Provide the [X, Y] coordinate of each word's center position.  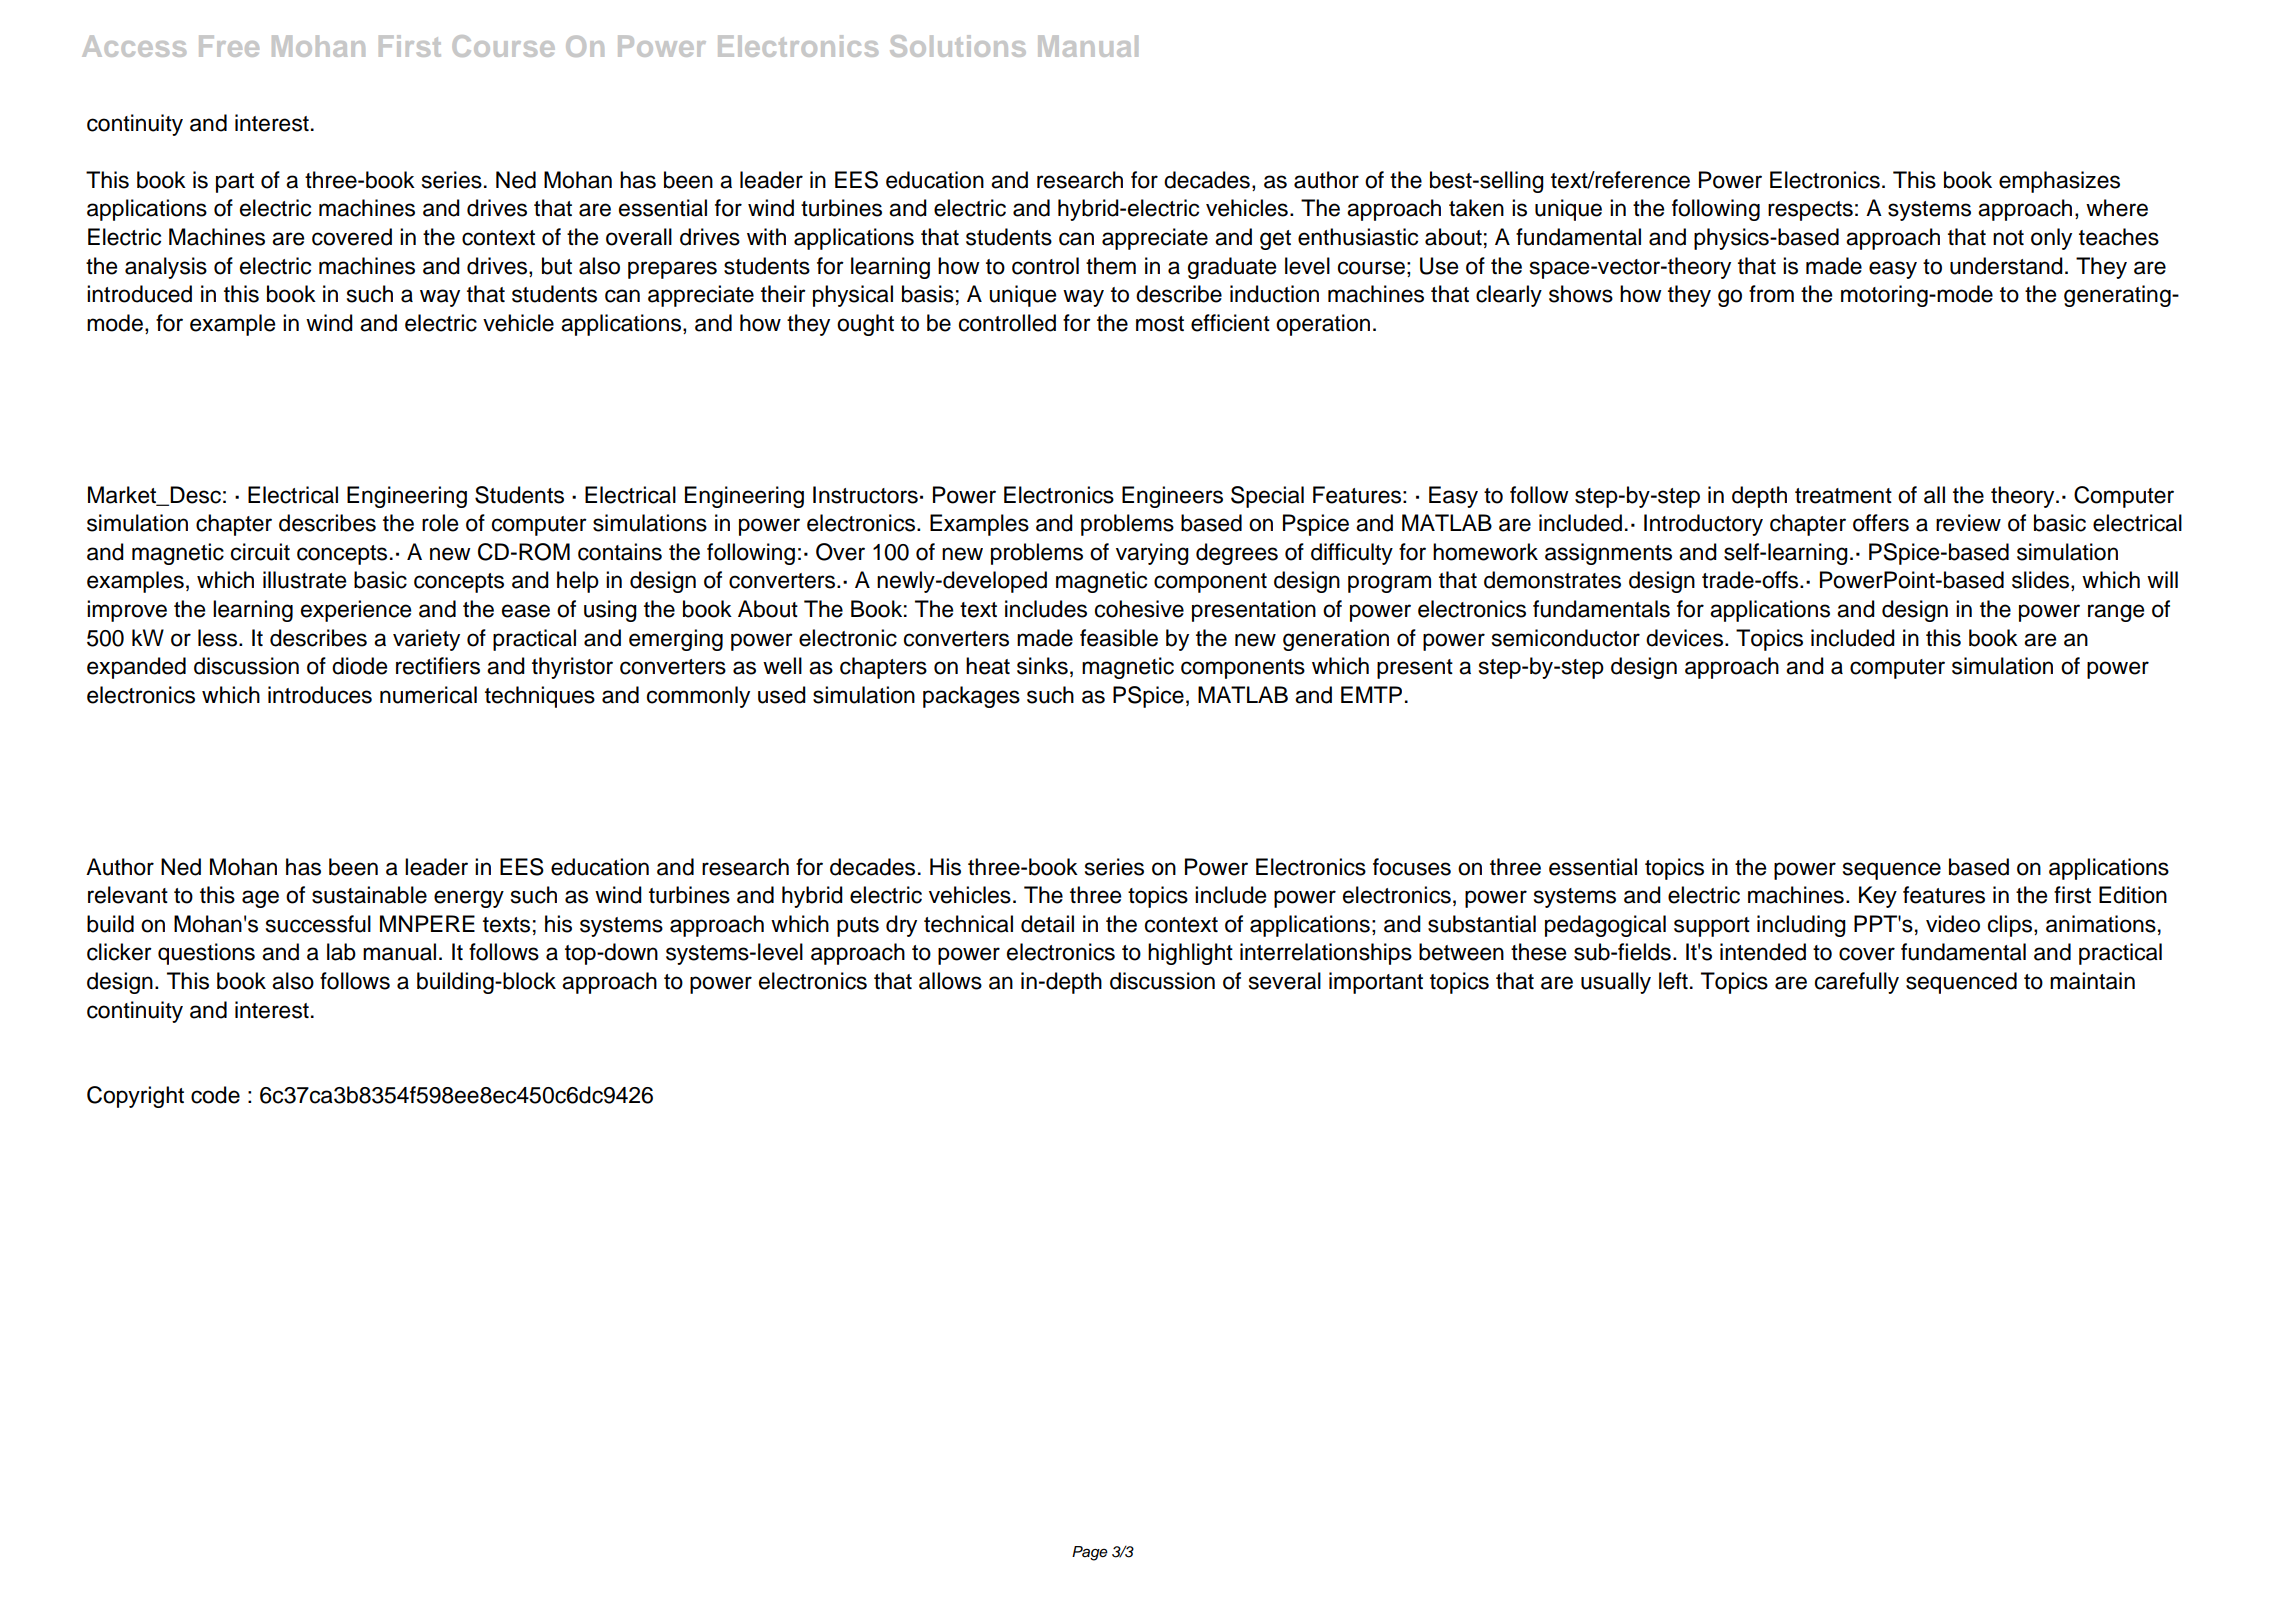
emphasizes [2059, 182]
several [1285, 981]
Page [1090, 1553]
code [215, 1095]
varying [1152, 554]
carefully [1857, 983]
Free [229, 46]
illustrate [304, 580]
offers [1881, 523]
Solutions [958, 46]
